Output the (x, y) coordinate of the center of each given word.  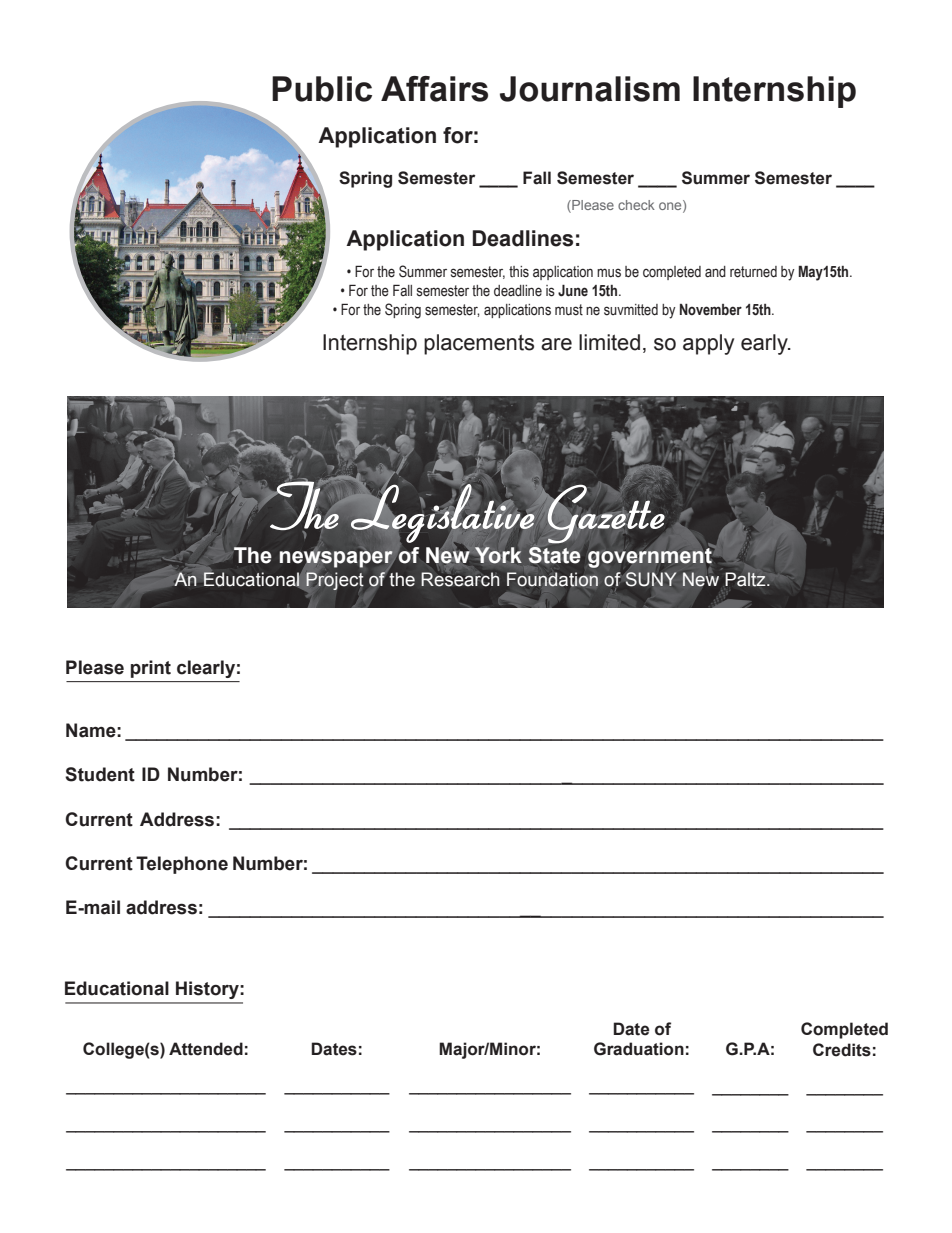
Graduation (639, 1049)
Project (335, 581)
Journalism (590, 89)
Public (322, 89)
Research (460, 578)
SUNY (651, 579)
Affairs (434, 89)
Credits (842, 1050)
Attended (206, 1049)
